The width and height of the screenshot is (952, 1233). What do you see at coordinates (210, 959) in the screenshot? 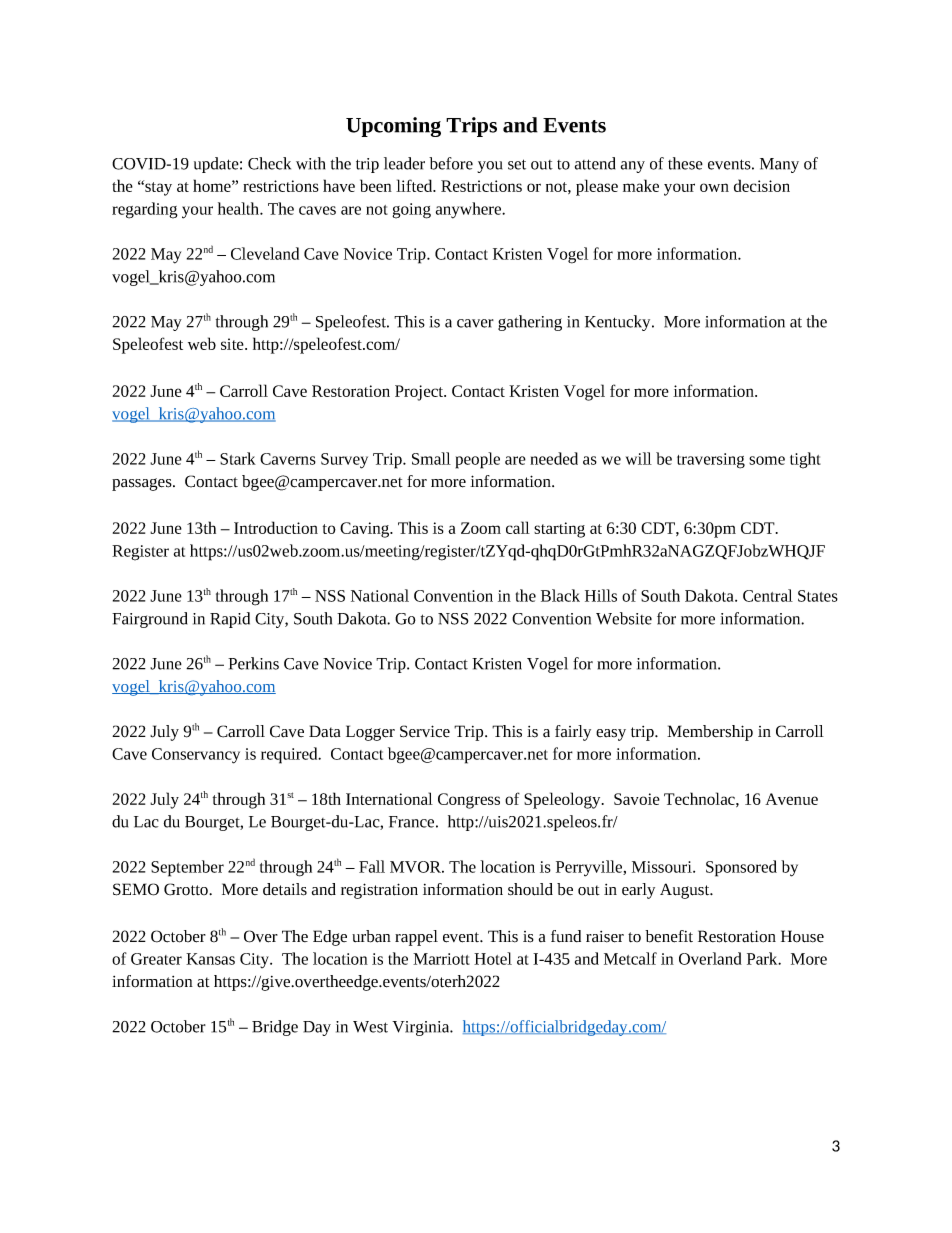
I see `Kansas` at bounding box center [210, 959].
